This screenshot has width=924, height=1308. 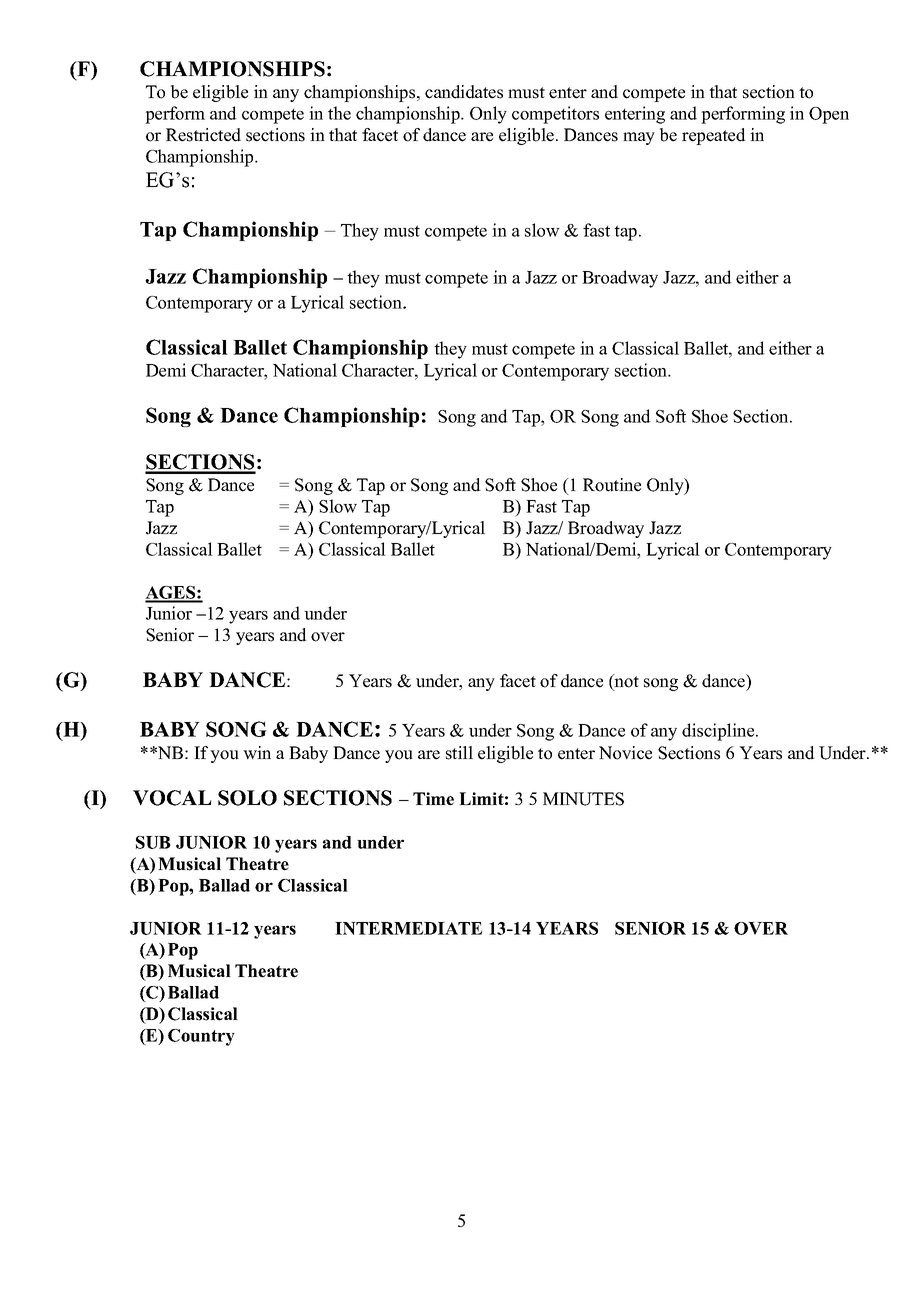 I want to click on Restricted, so click(x=203, y=135).
